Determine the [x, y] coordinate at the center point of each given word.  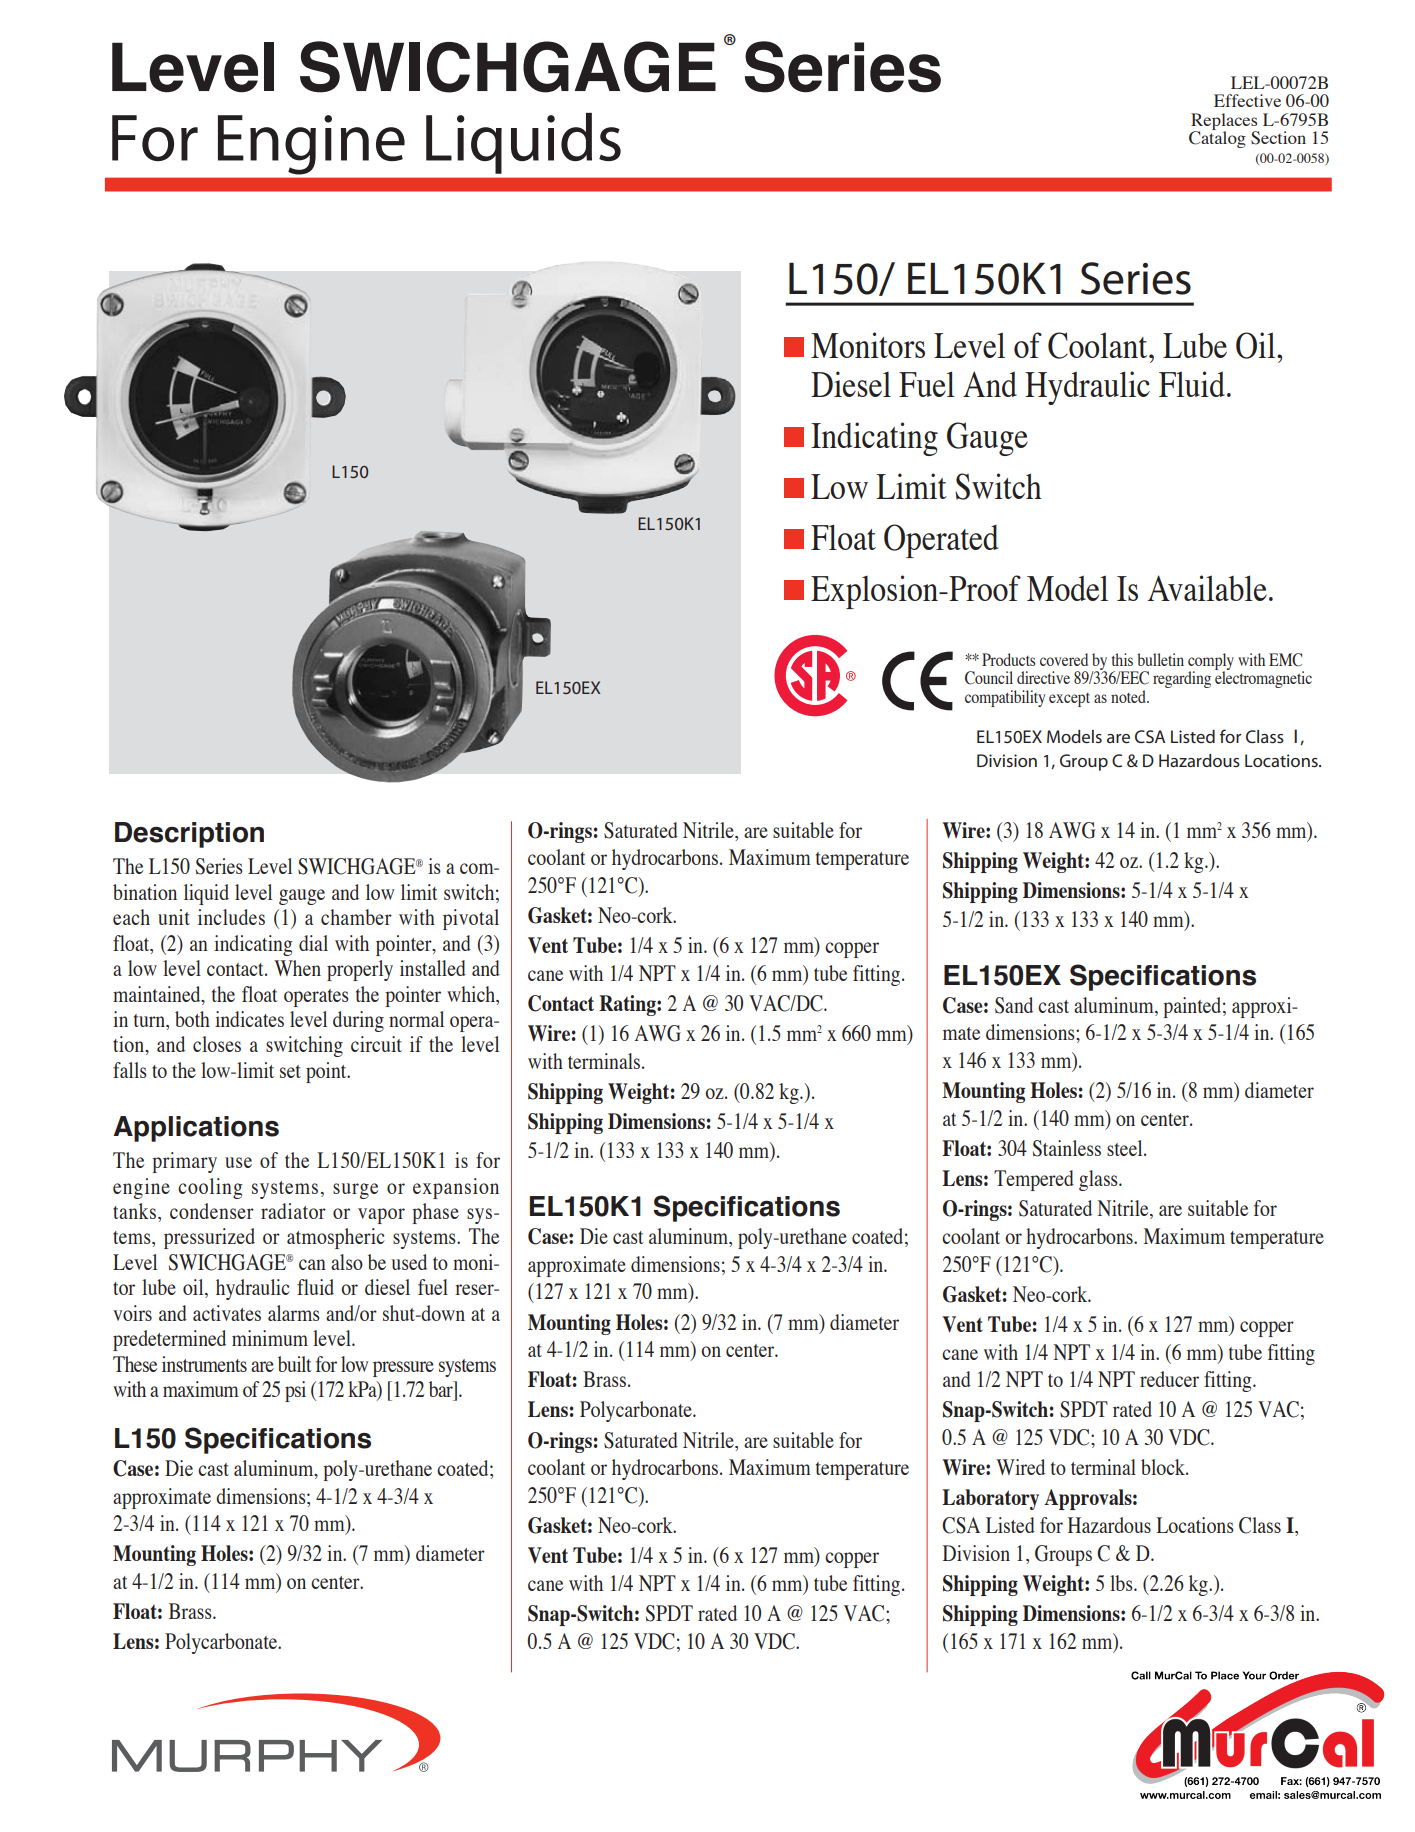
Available [1207, 588]
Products [1008, 659]
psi [295, 1391]
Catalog [1217, 138]
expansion [456, 1188]
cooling [210, 1188]
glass [1099, 1180]
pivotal [471, 919]
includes [231, 917]
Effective [1247, 100]
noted [1129, 696]
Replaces [1225, 122]
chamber [356, 917]
